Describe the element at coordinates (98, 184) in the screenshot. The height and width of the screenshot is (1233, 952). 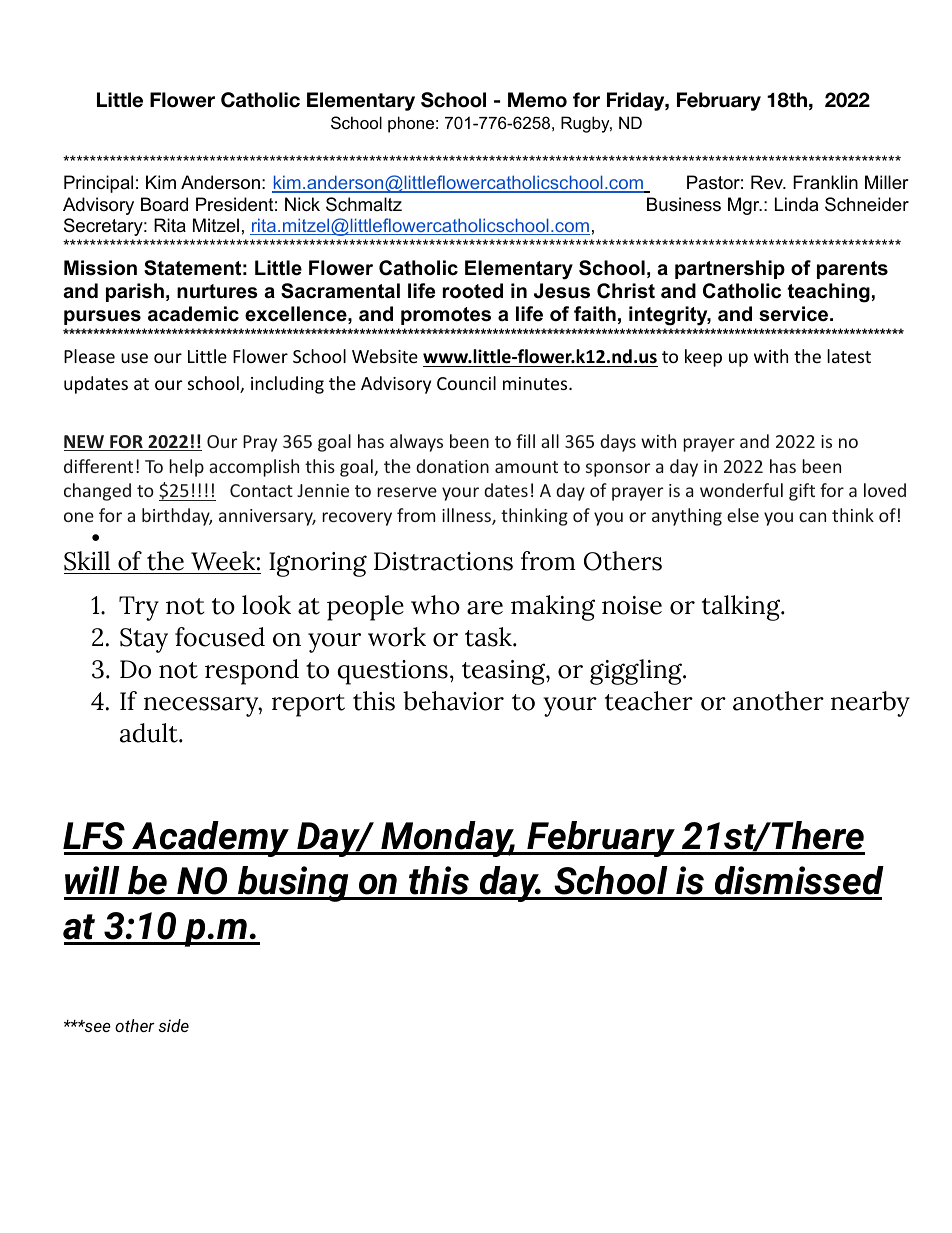
I see `Principal` at that location.
